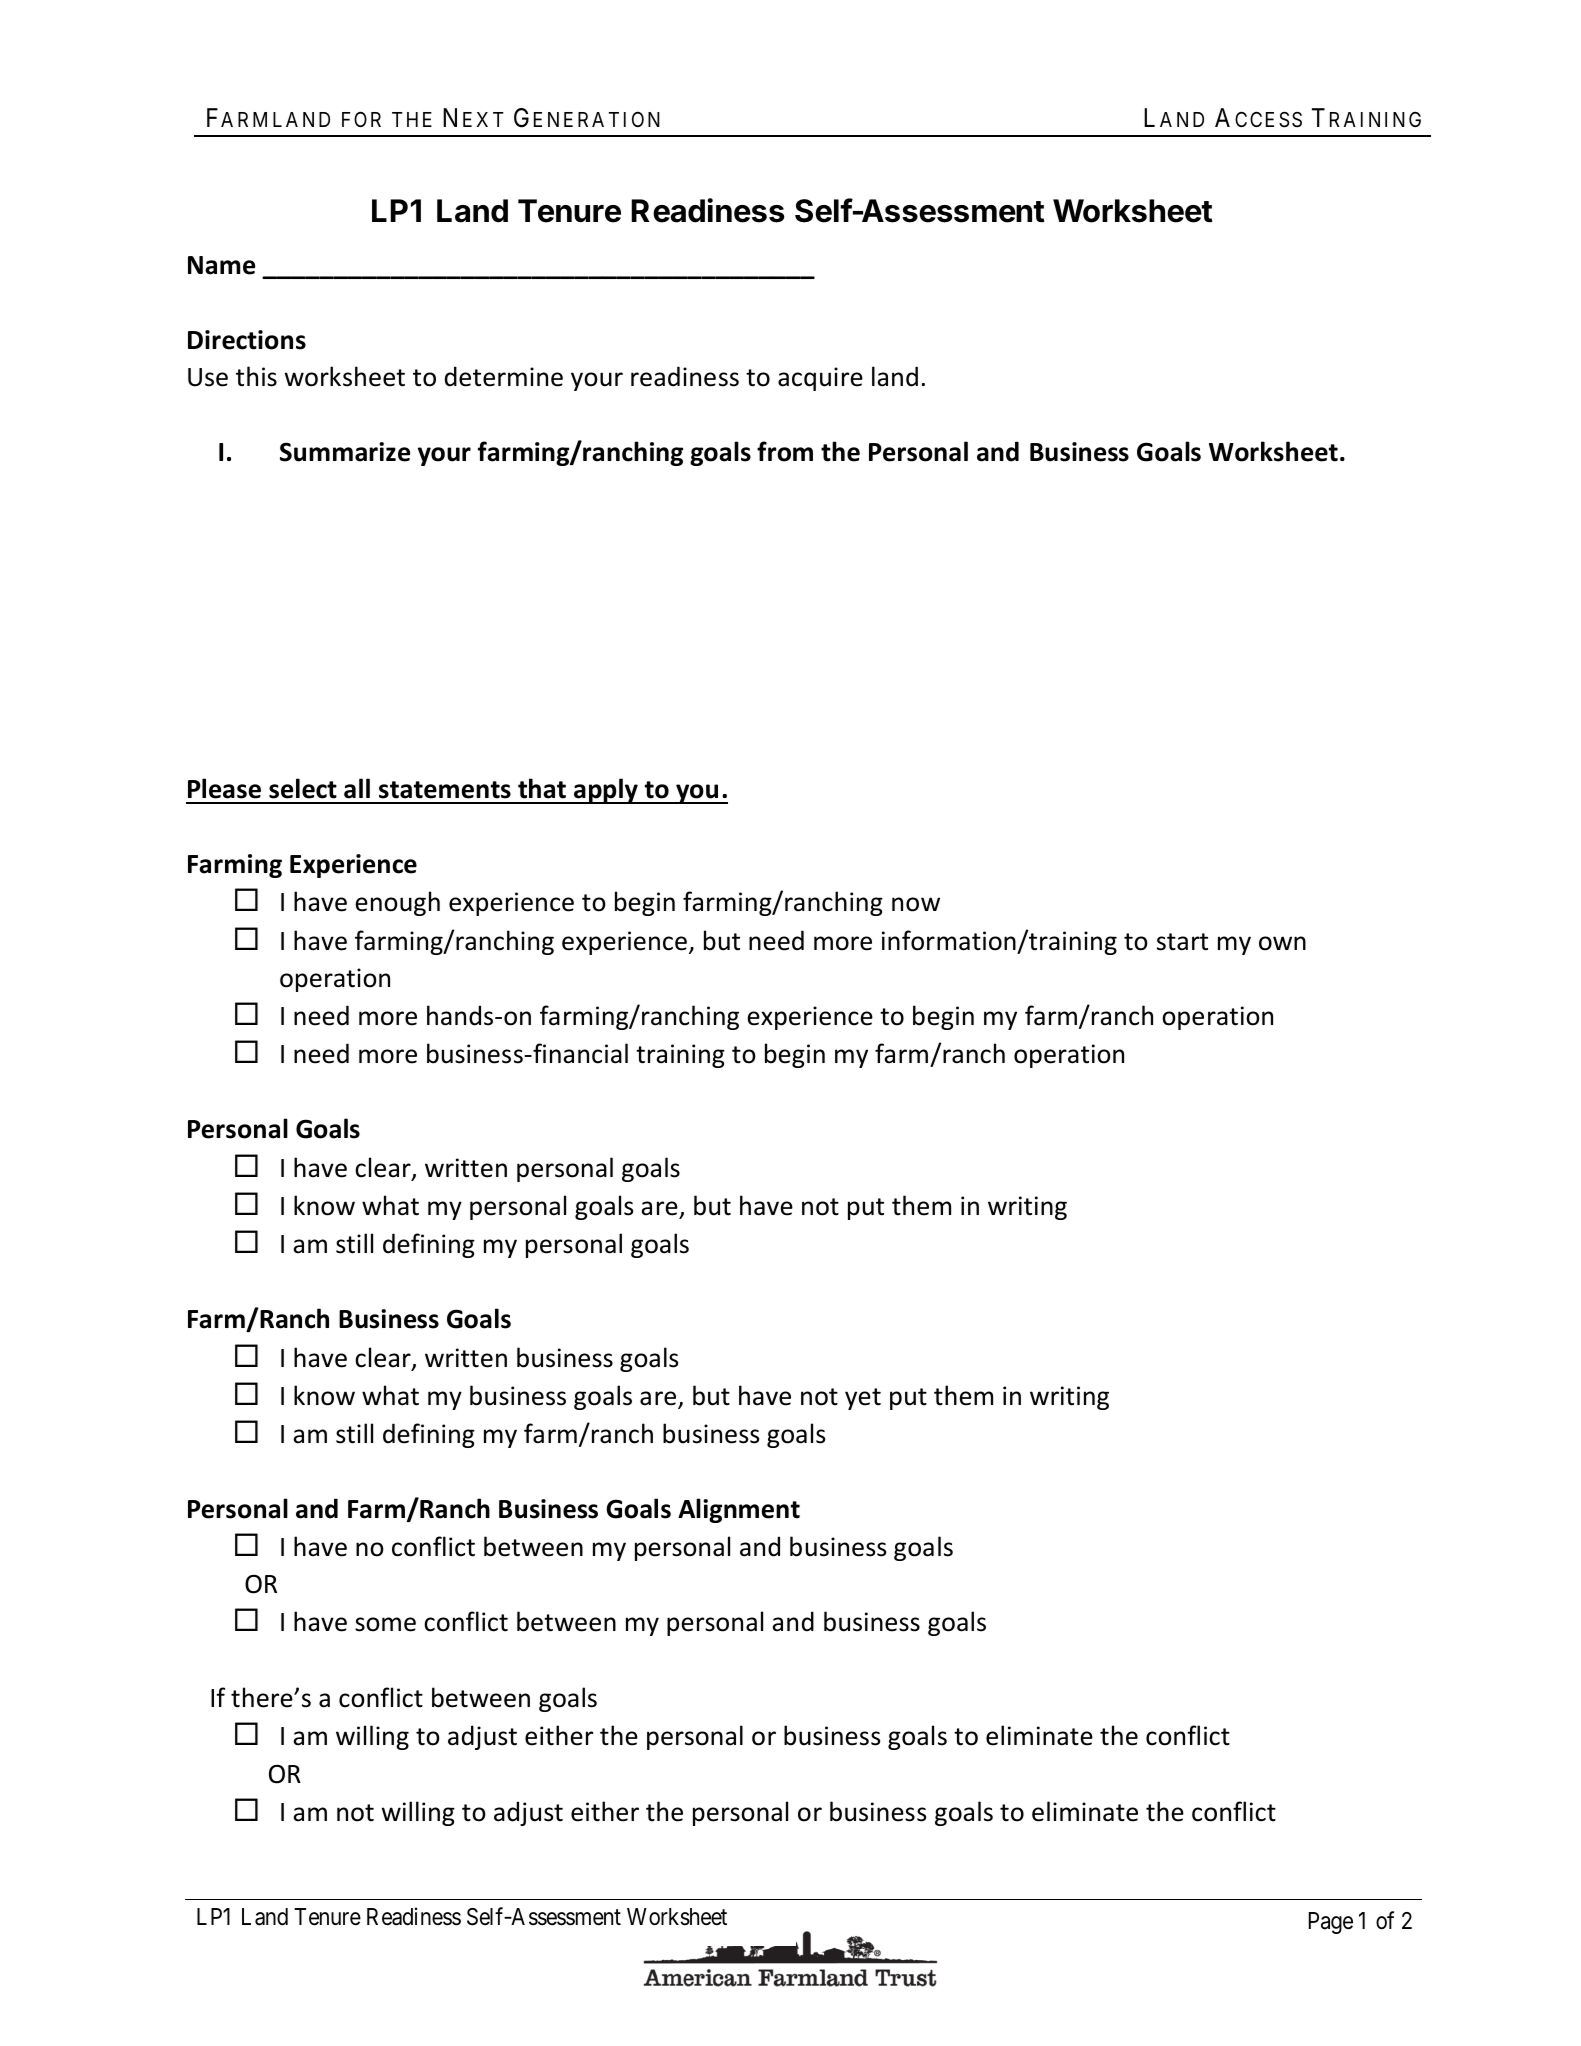  What do you see at coordinates (820, 379) in the page?
I see `acquire` at bounding box center [820, 379].
